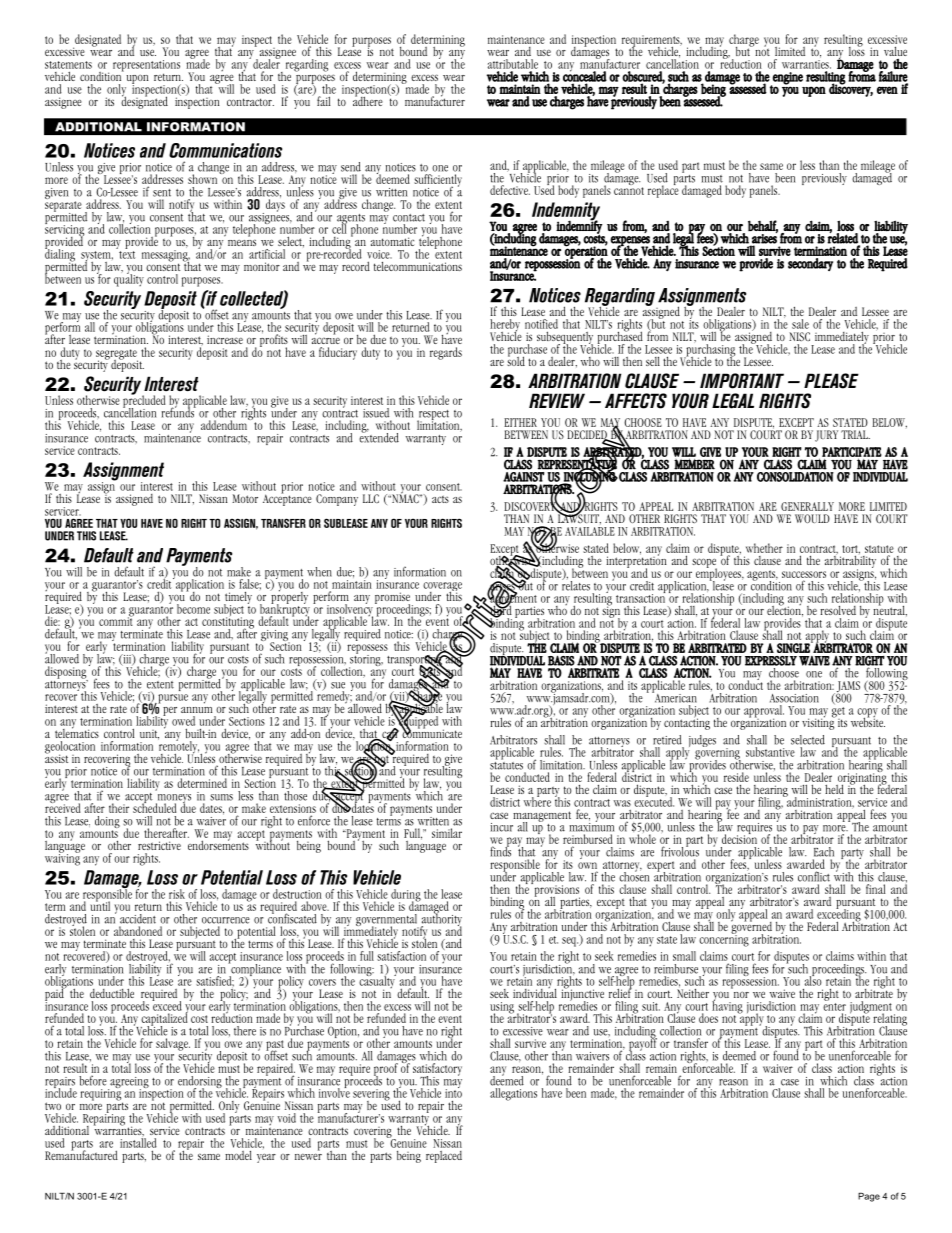  What do you see at coordinates (138, 1143) in the screenshot?
I see `installed` at bounding box center [138, 1143].
